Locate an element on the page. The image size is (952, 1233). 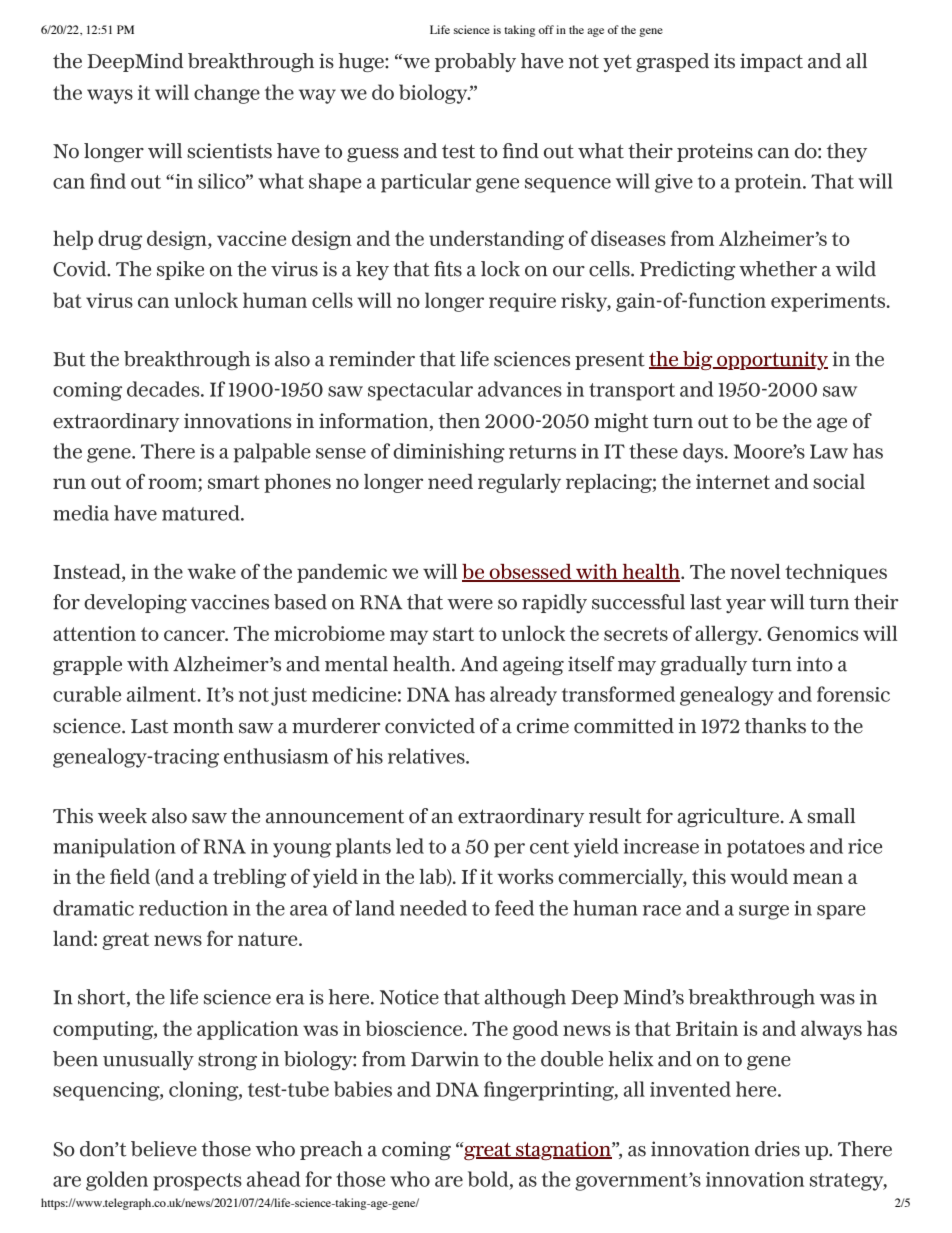
impact is located at coordinates (771, 62).
